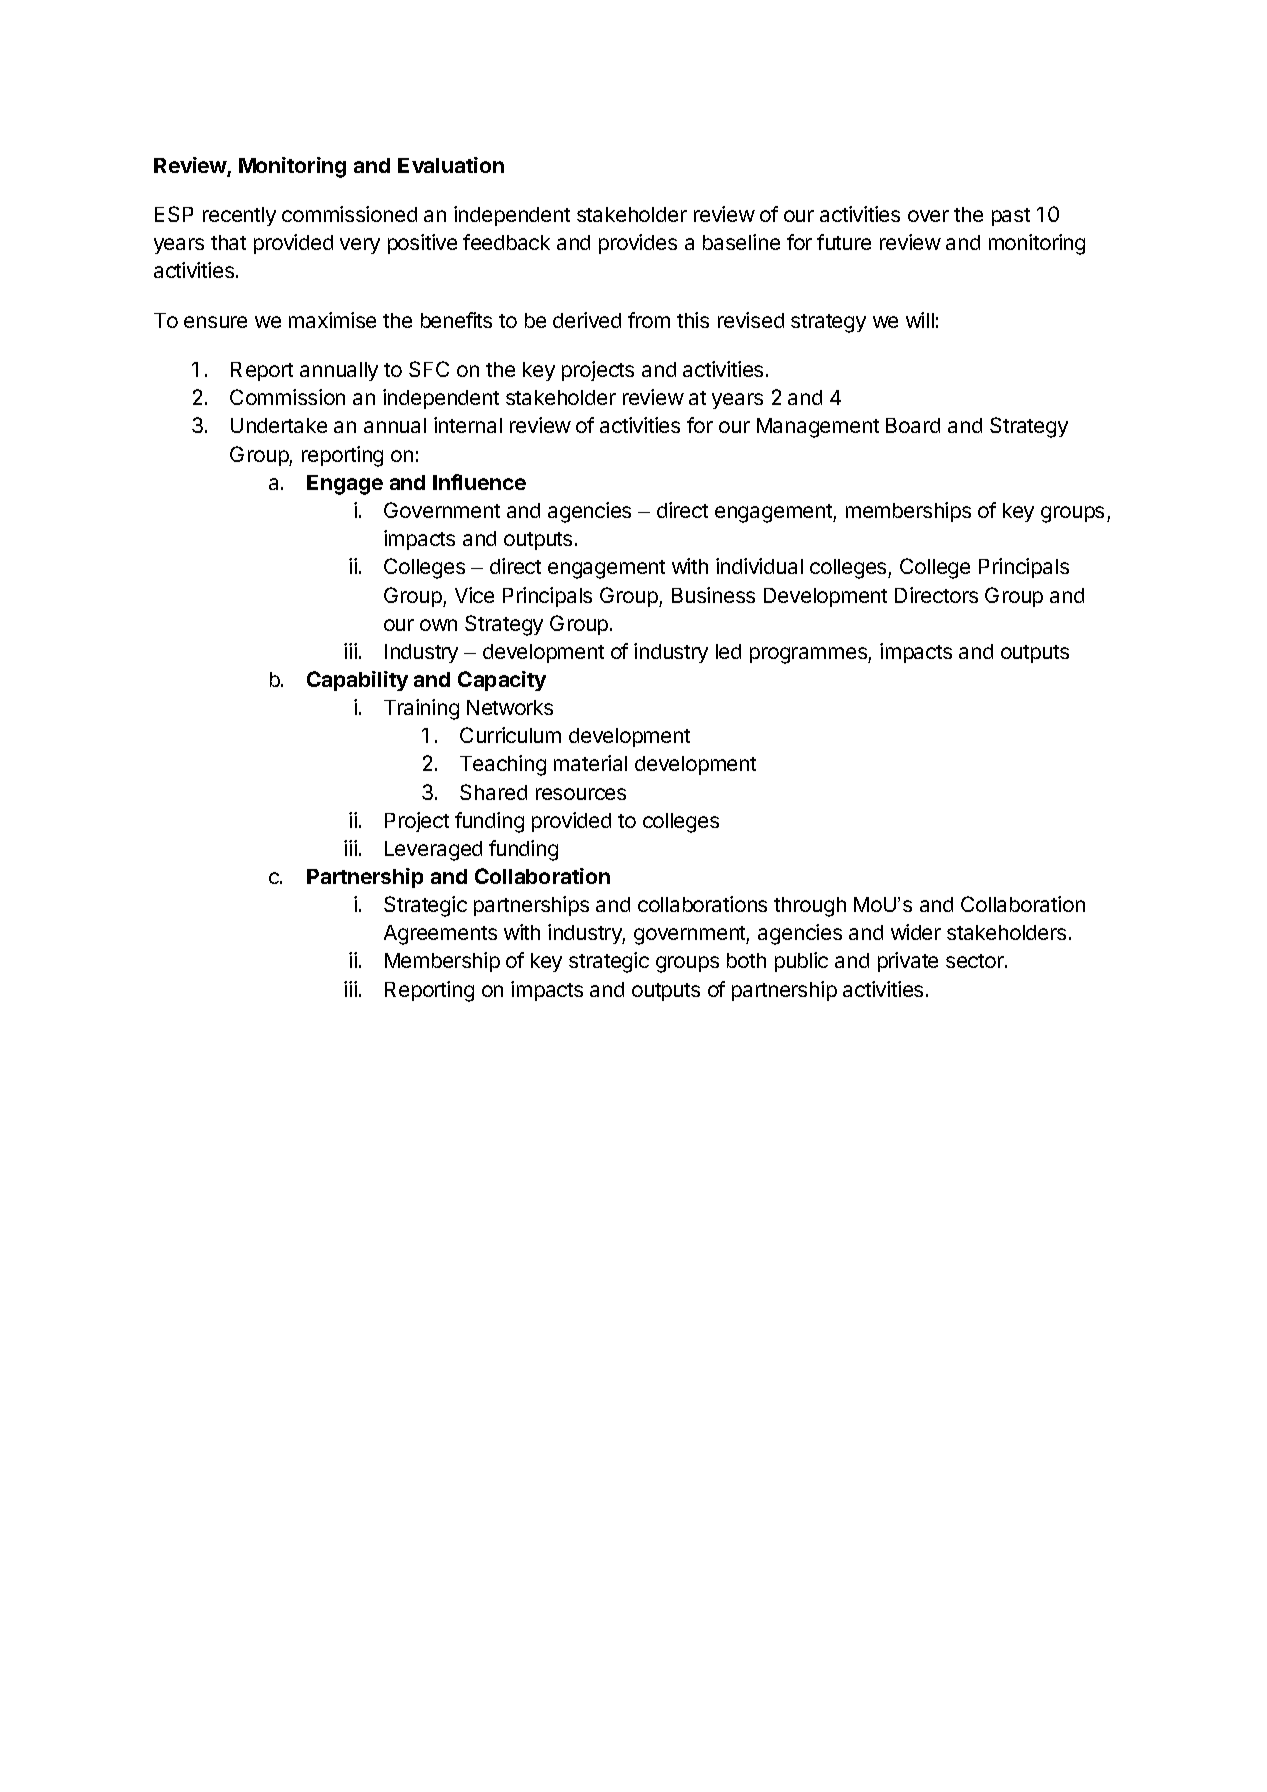 The height and width of the document is (1792, 1267). I want to click on past, so click(1011, 217).
